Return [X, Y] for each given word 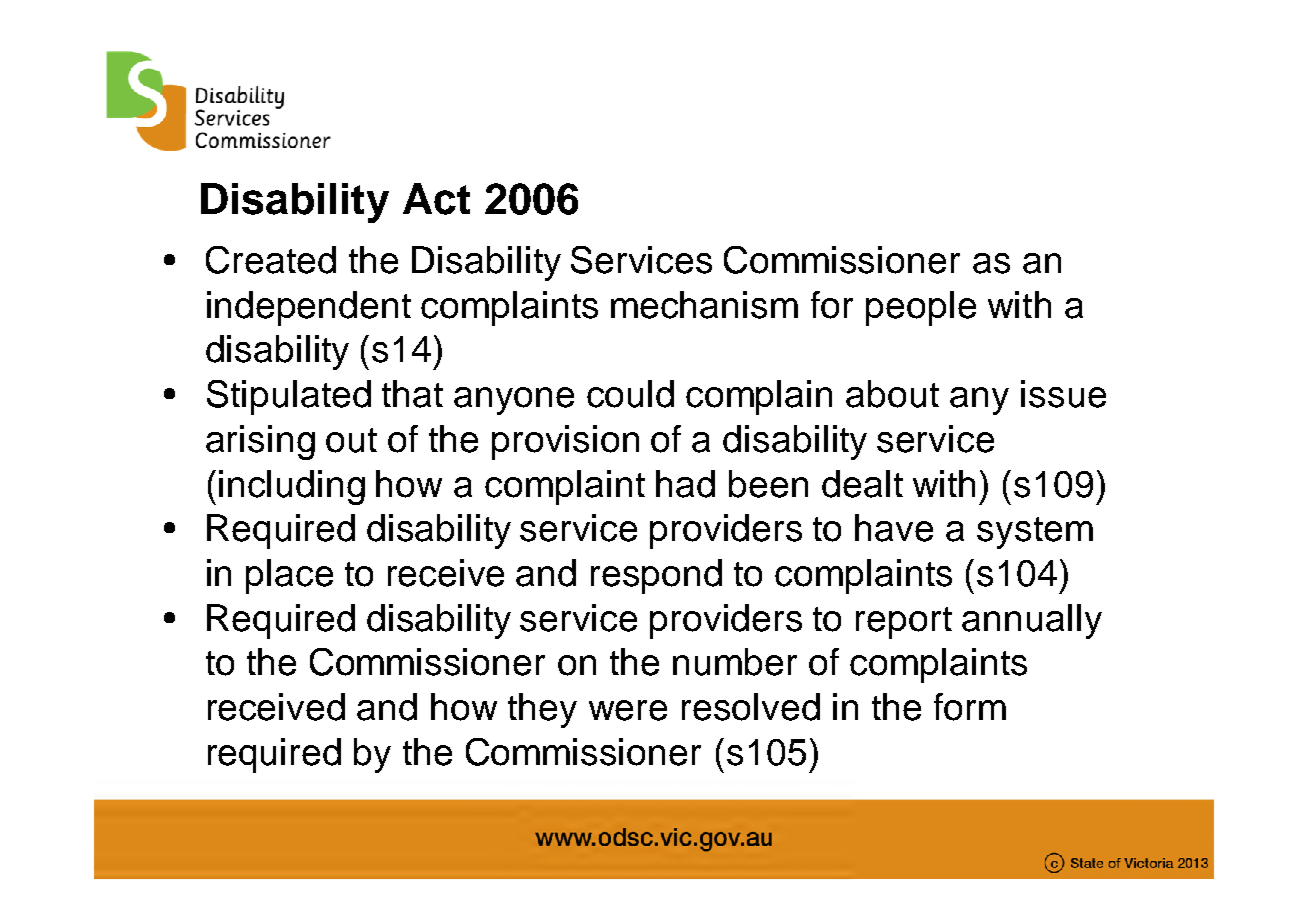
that [412, 394]
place [289, 576]
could [630, 394]
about [892, 394]
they [542, 710]
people [921, 308]
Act [436, 199]
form [970, 707]
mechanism [704, 305]
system [1035, 533]
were [628, 710]
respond [656, 576]
